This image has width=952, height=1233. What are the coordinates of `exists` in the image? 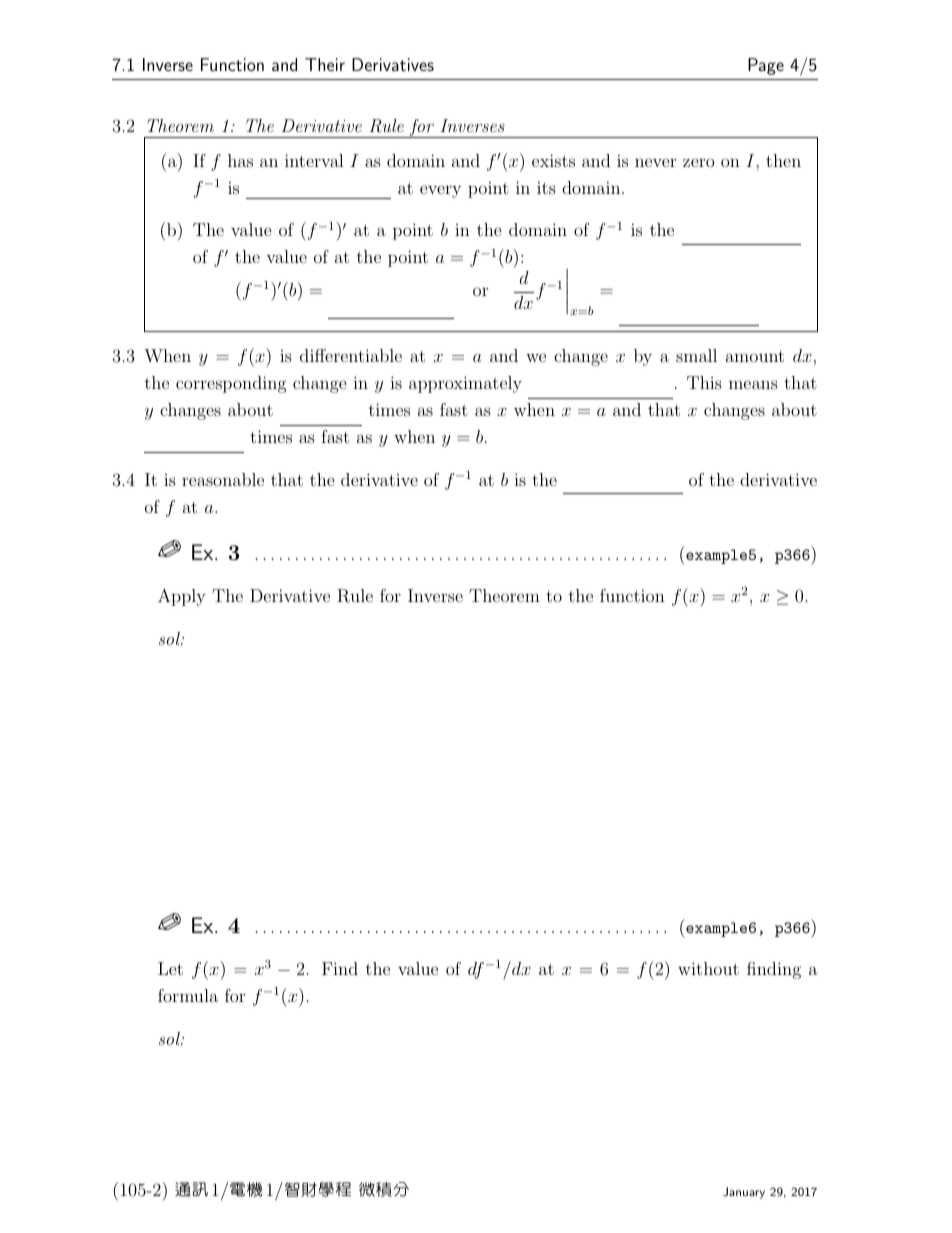 It's located at (553, 160).
